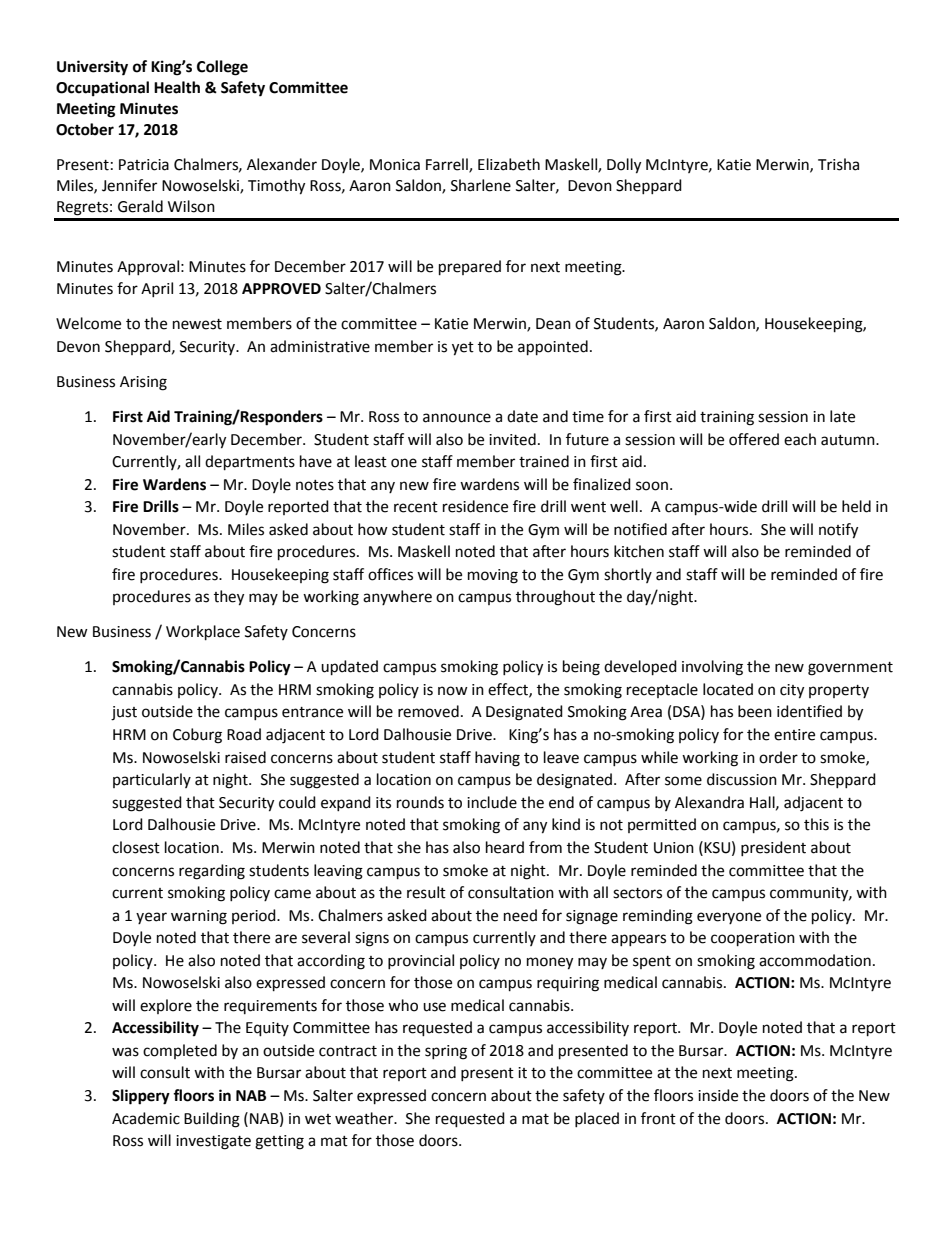 The image size is (952, 1233). I want to click on Health, so click(177, 87).
